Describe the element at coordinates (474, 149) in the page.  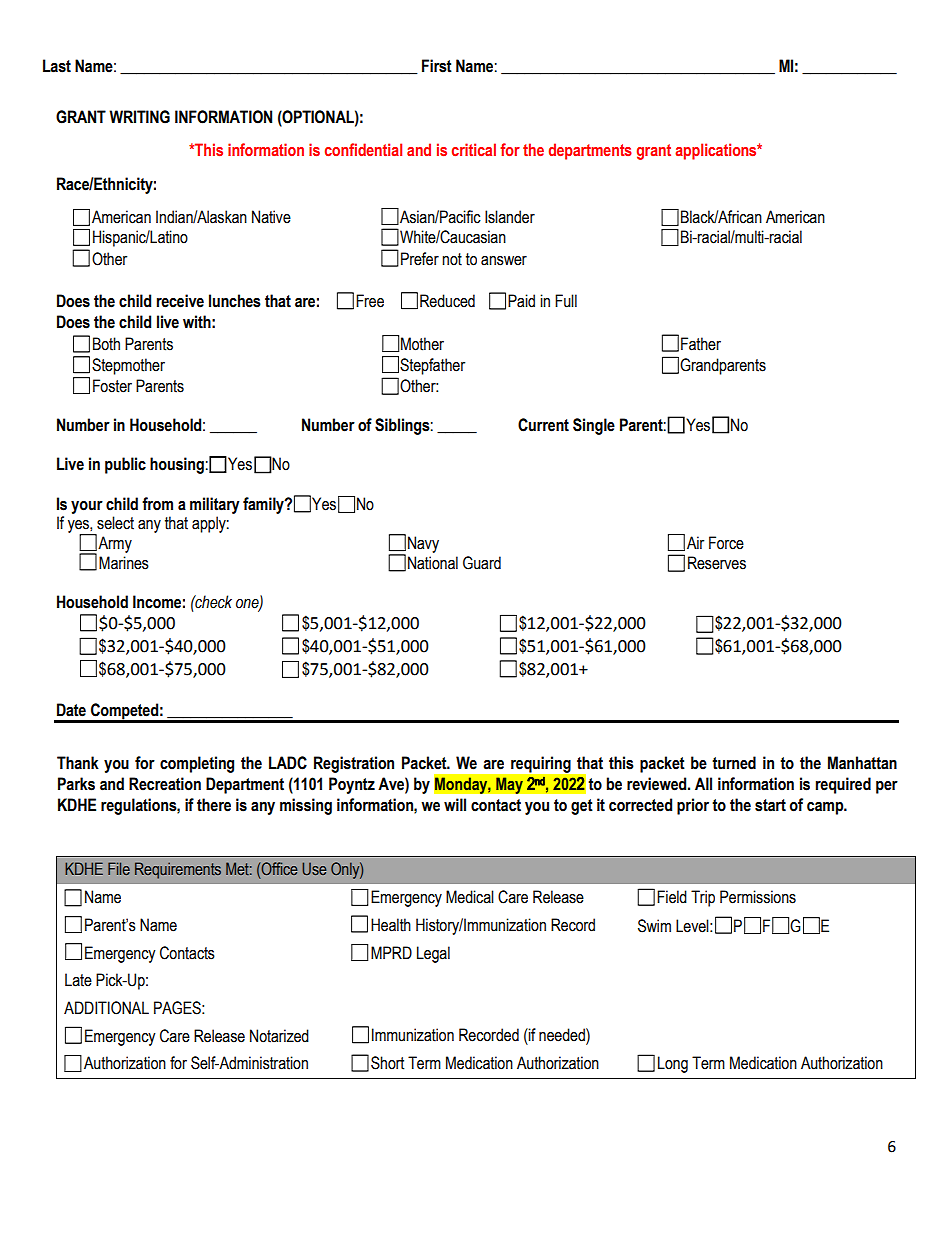
I see `critical` at that location.
